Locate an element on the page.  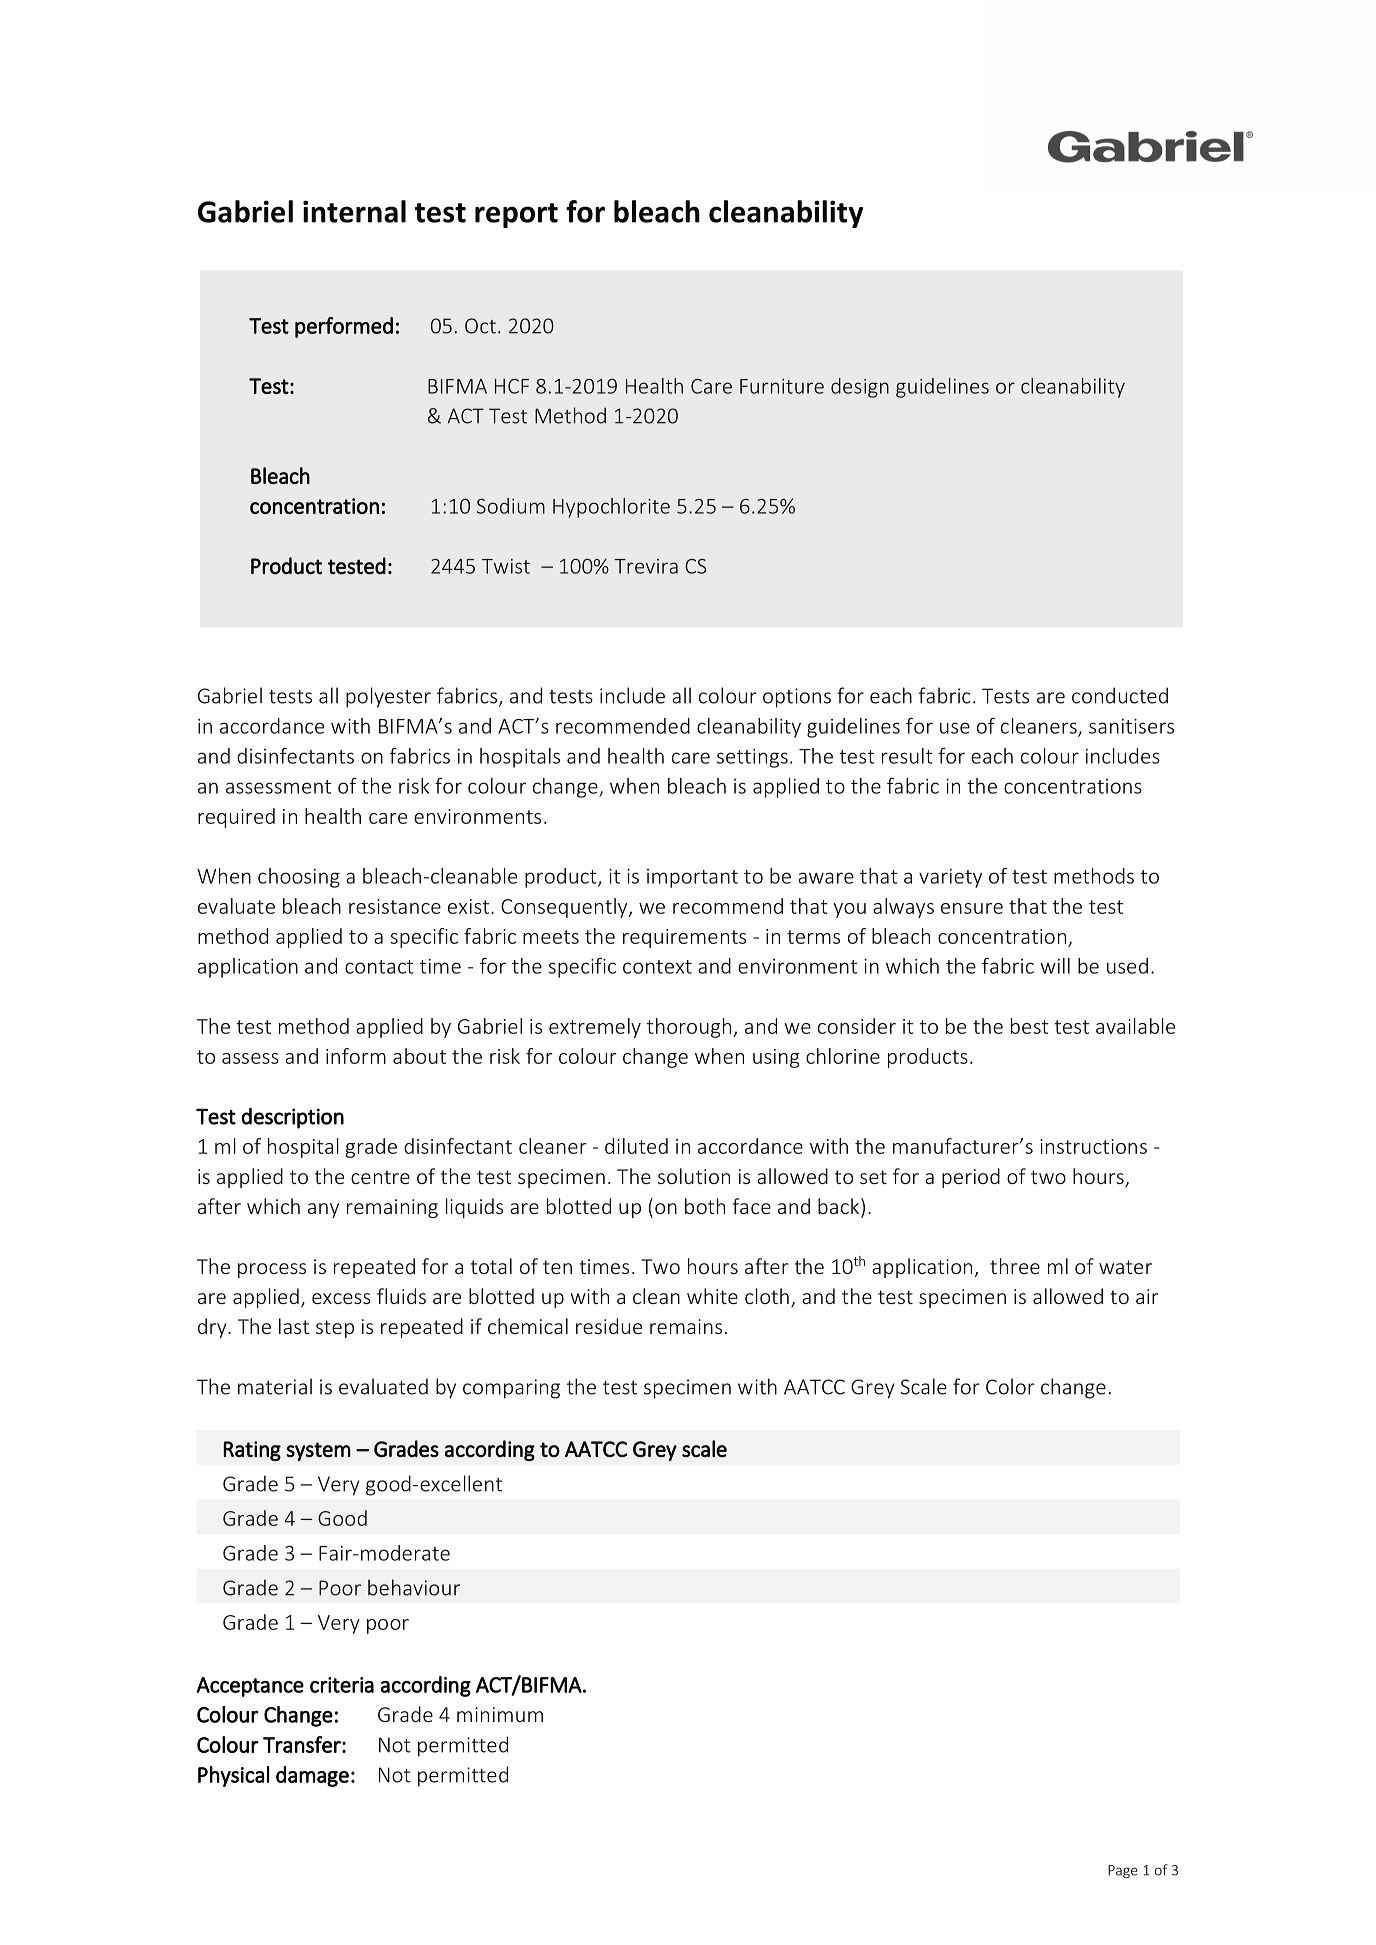
Hypochlorite is located at coordinates (611, 508).
